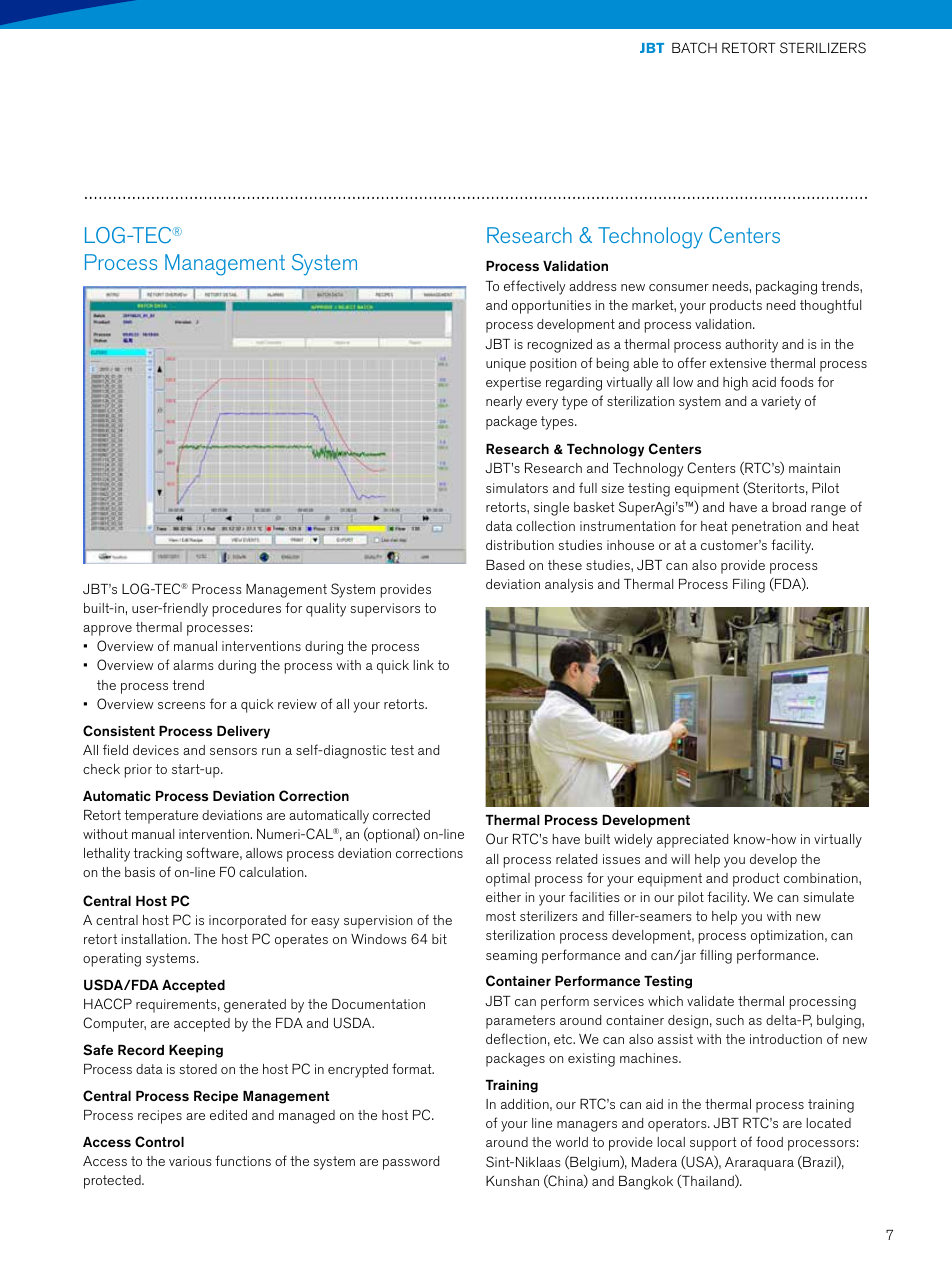  I want to click on nearly, so click(504, 403).
